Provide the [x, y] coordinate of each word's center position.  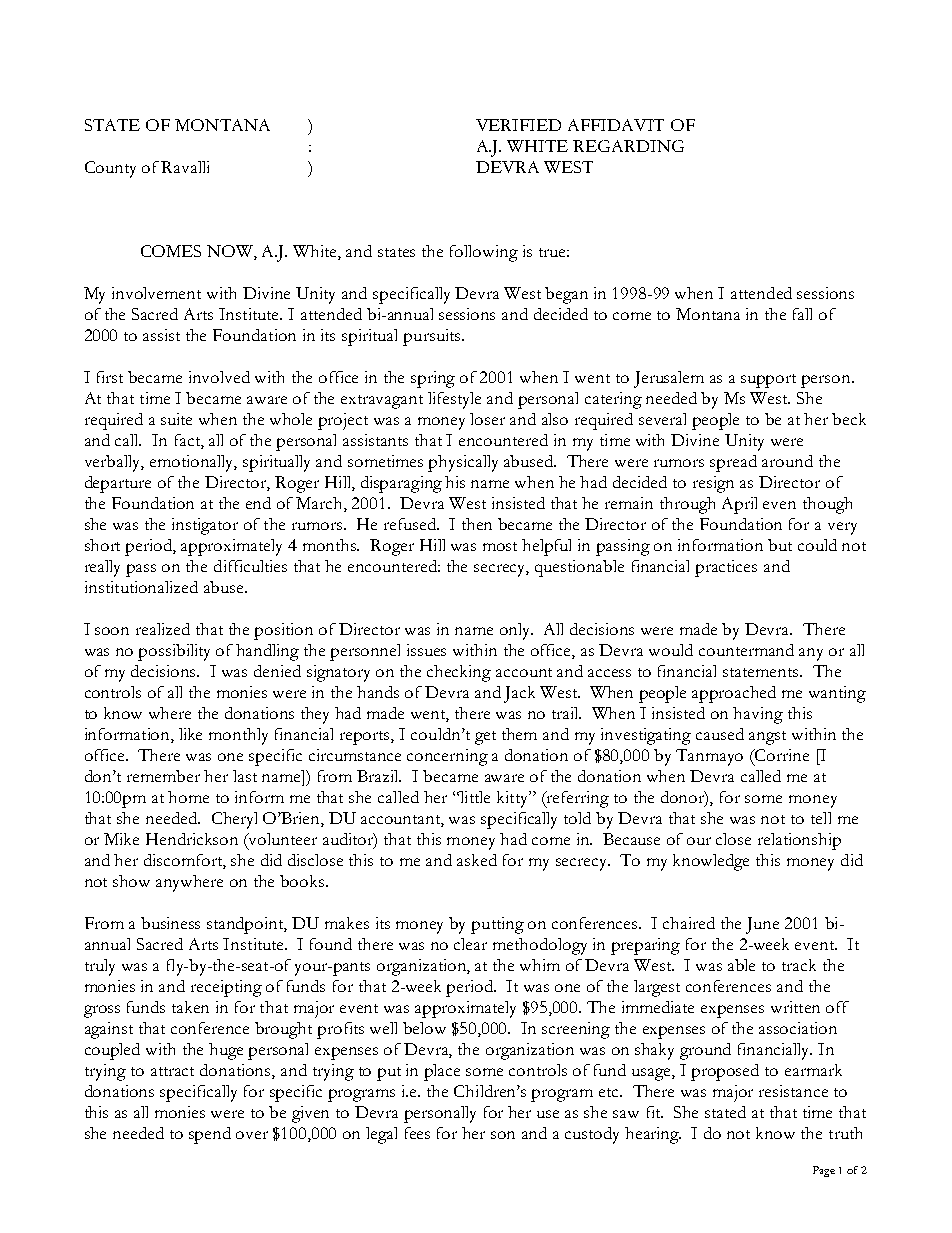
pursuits [433, 337]
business [170, 923]
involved [219, 377]
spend [210, 1135]
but [780, 545]
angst [767, 738]
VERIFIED [518, 125]
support [768, 381]
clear [470, 944]
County [110, 169]
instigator [205, 526]
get [485, 738]
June [762, 925]
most [500, 546]
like [190, 734]
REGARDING [628, 146]
